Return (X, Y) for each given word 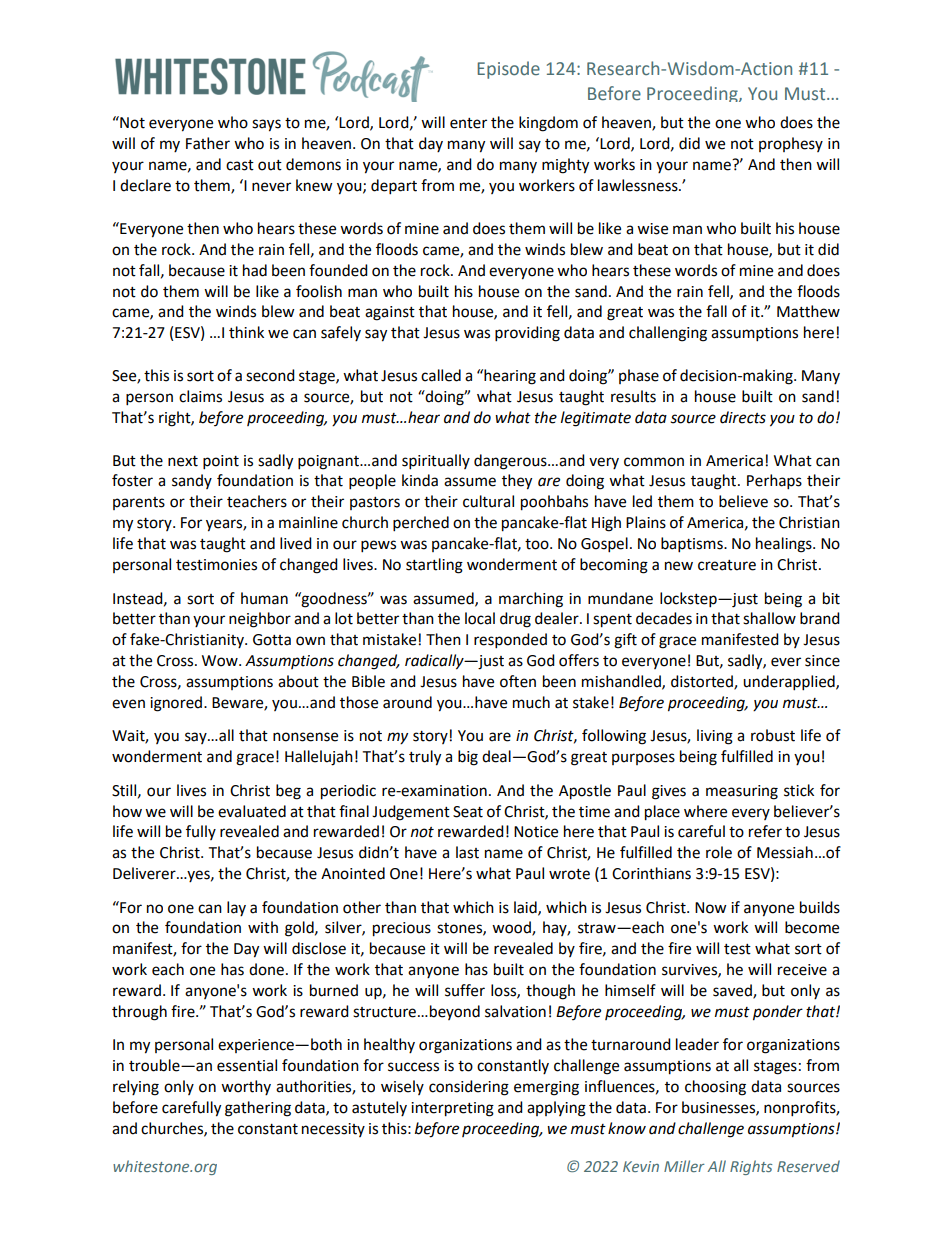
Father (208, 143)
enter (468, 123)
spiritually (436, 462)
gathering (258, 1109)
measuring (742, 792)
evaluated (252, 811)
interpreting (452, 1109)
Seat (468, 812)
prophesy (791, 144)
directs (743, 417)
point (221, 462)
